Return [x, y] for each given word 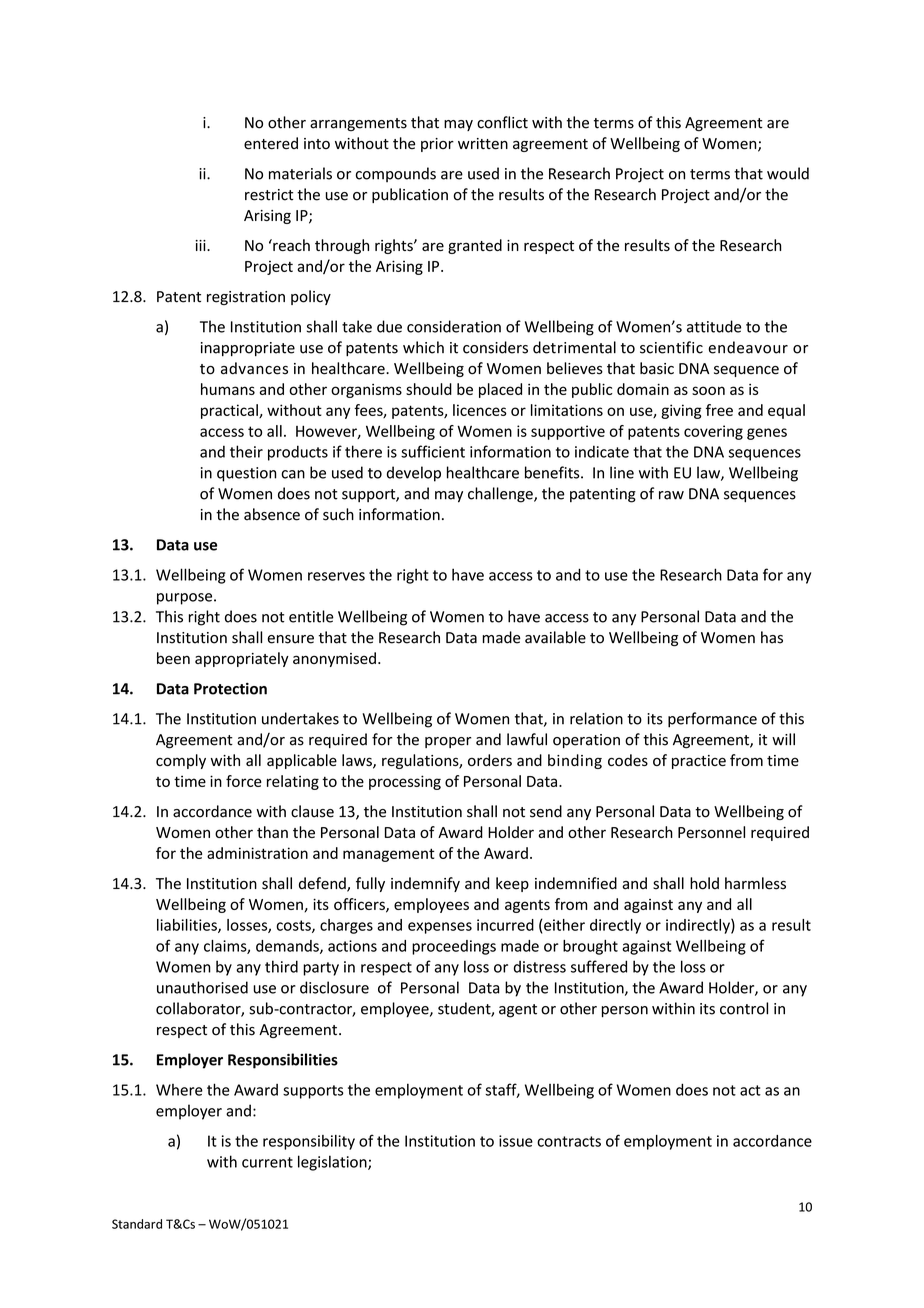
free [719, 410]
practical [230, 411]
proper [448, 742]
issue [516, 1141]
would [788, 173]
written [483, 144]
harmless [755, 883]
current [267, 1162]
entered [271, 143]
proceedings [454, 947]
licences [480, 410]
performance [712, 720]
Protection [230, 689]
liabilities [188, 926]
